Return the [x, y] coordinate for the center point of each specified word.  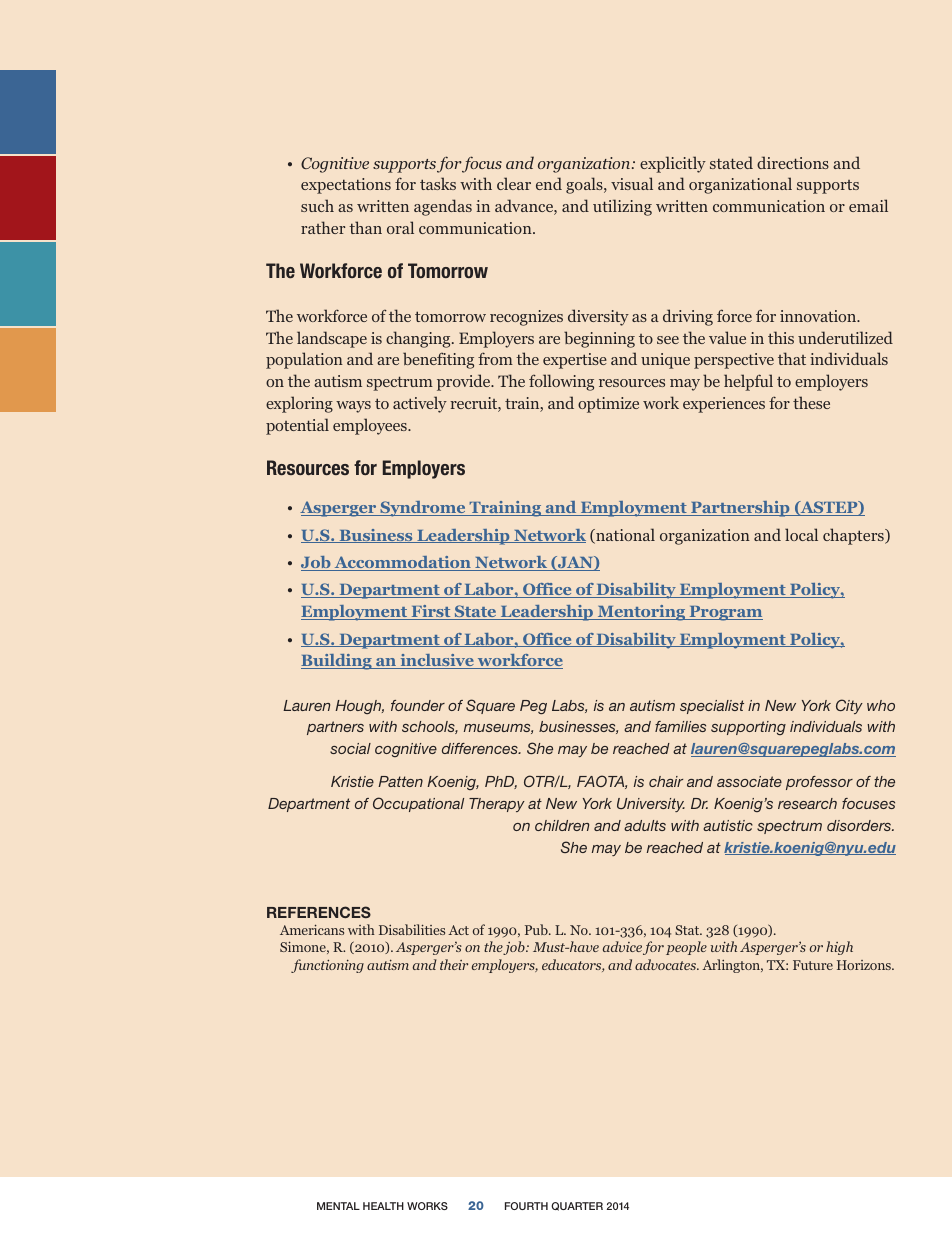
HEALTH [383, 1206]
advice [622, 946]
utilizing [622, 207]
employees [371, 426]
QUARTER [577, 1206]
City [849, 706]
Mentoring [641, 613]
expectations [346, 186]
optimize [608, 405]
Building [337, 662]
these [811, 402]
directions [793, 162]
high [839, 948]
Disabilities [412, 929]
